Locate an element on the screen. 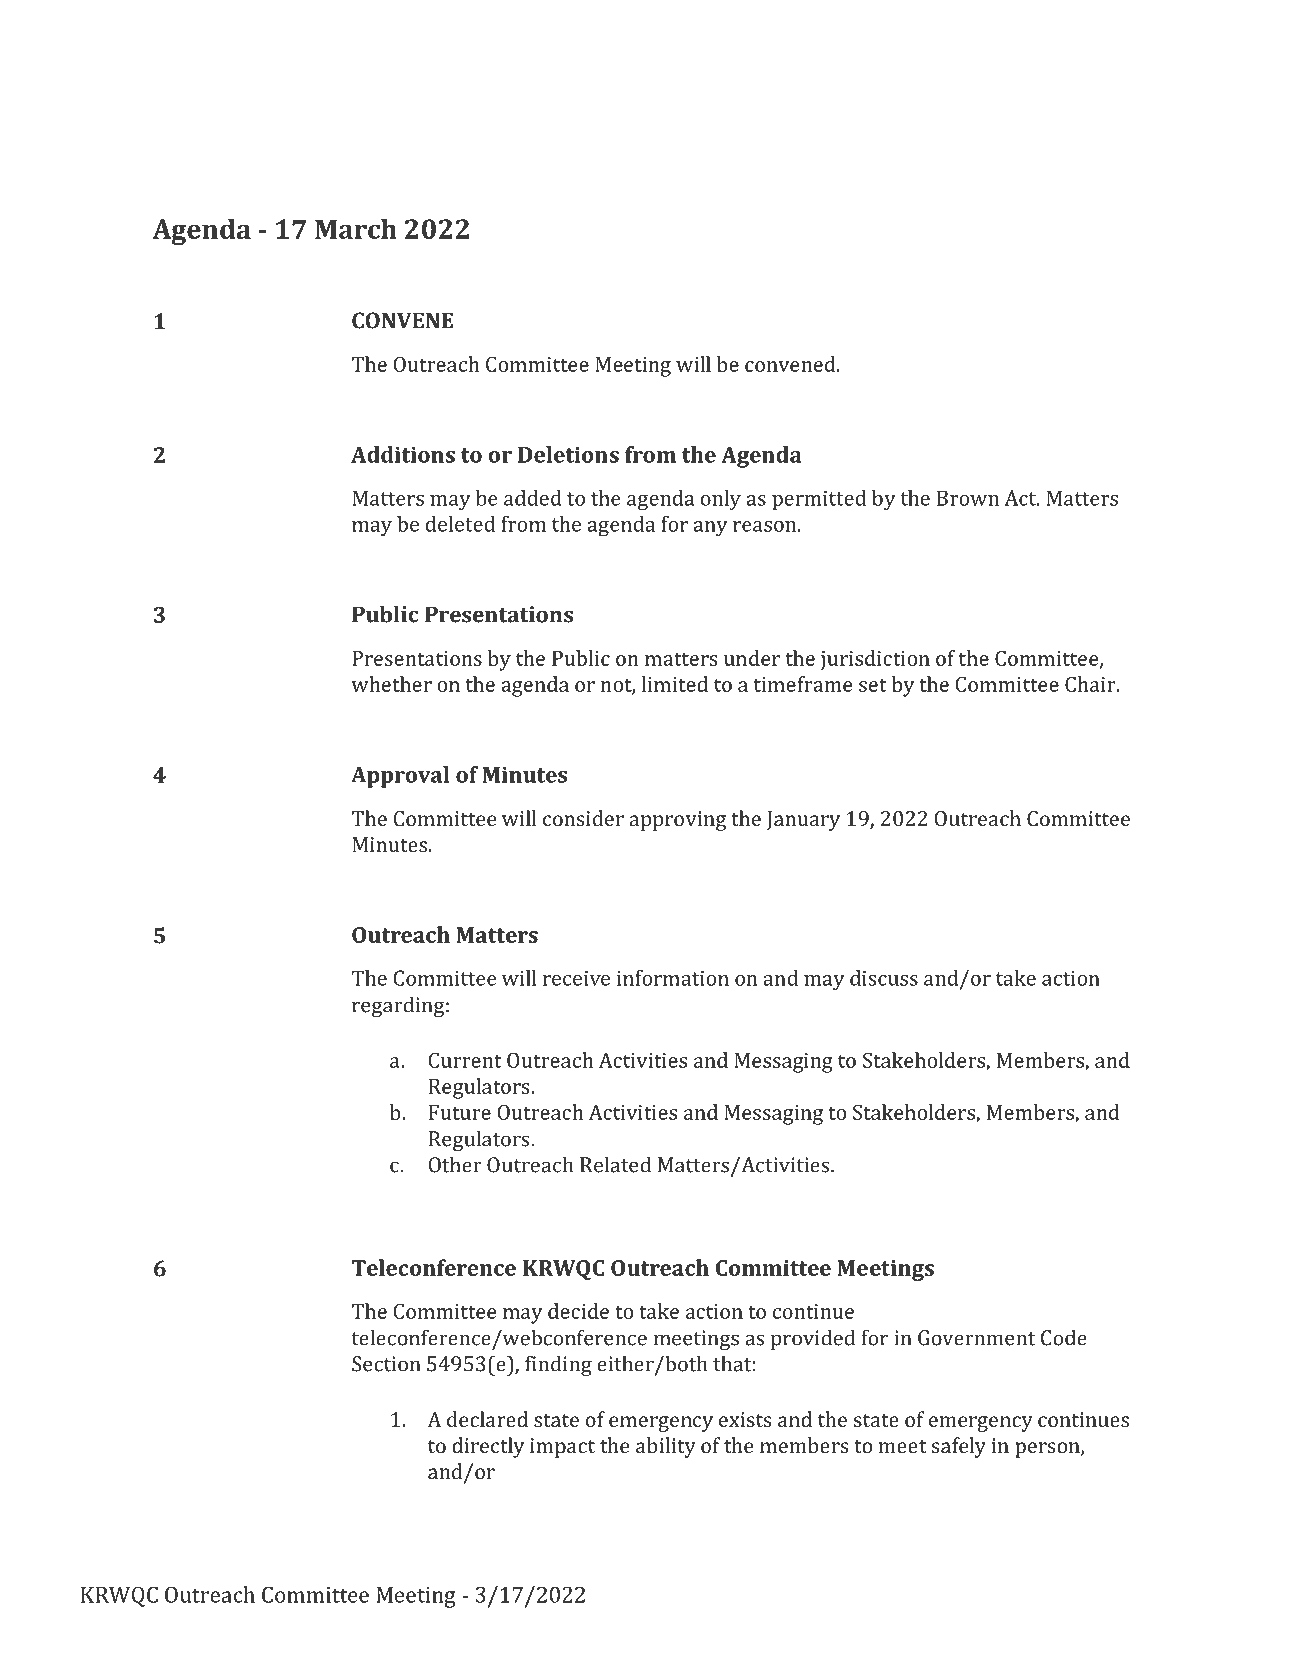 This screenshot has height=1680, width=1298. Deletions is located at coordinates (568, 454).
